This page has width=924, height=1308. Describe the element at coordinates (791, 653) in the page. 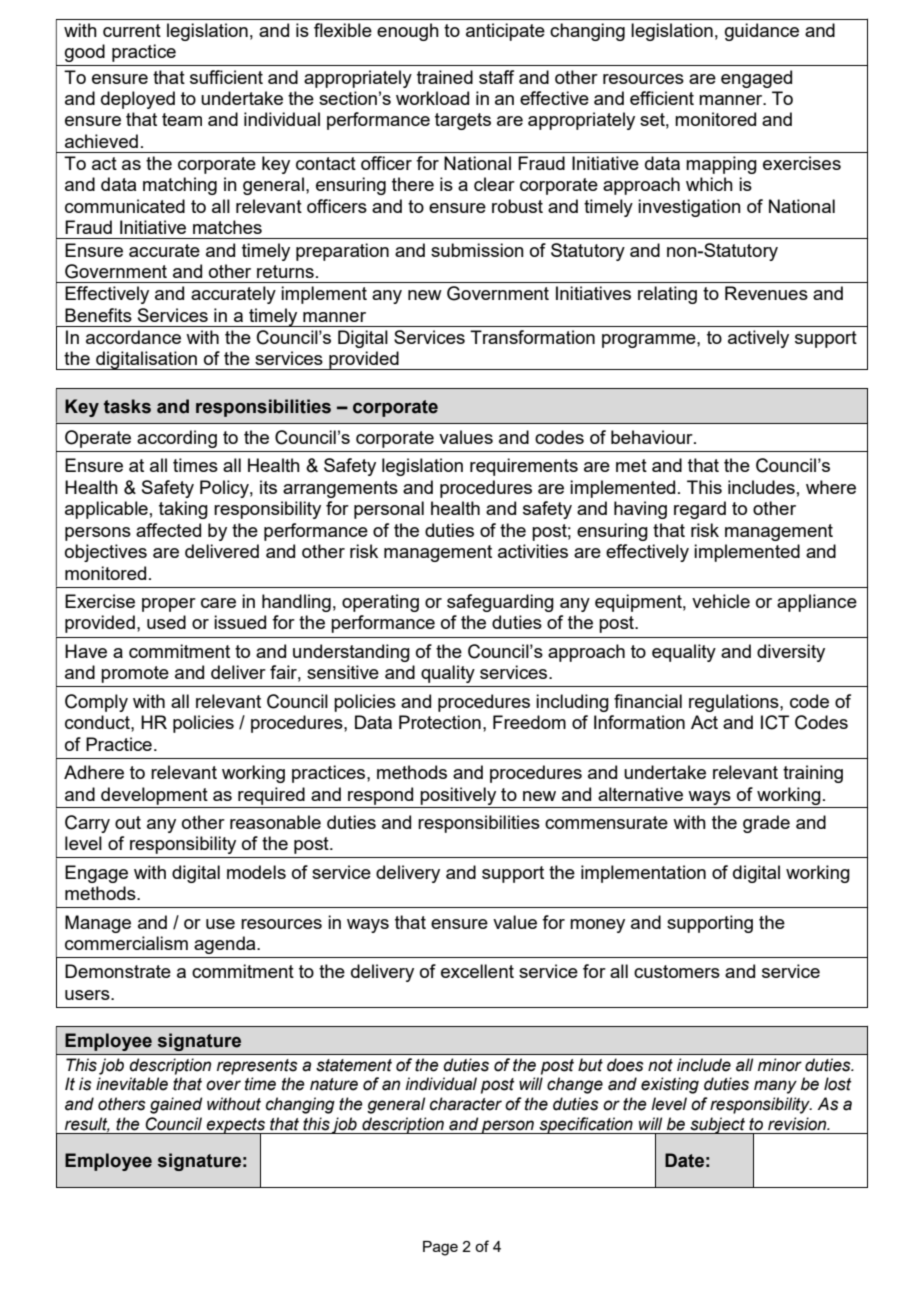

I see `diversity` at that location.
